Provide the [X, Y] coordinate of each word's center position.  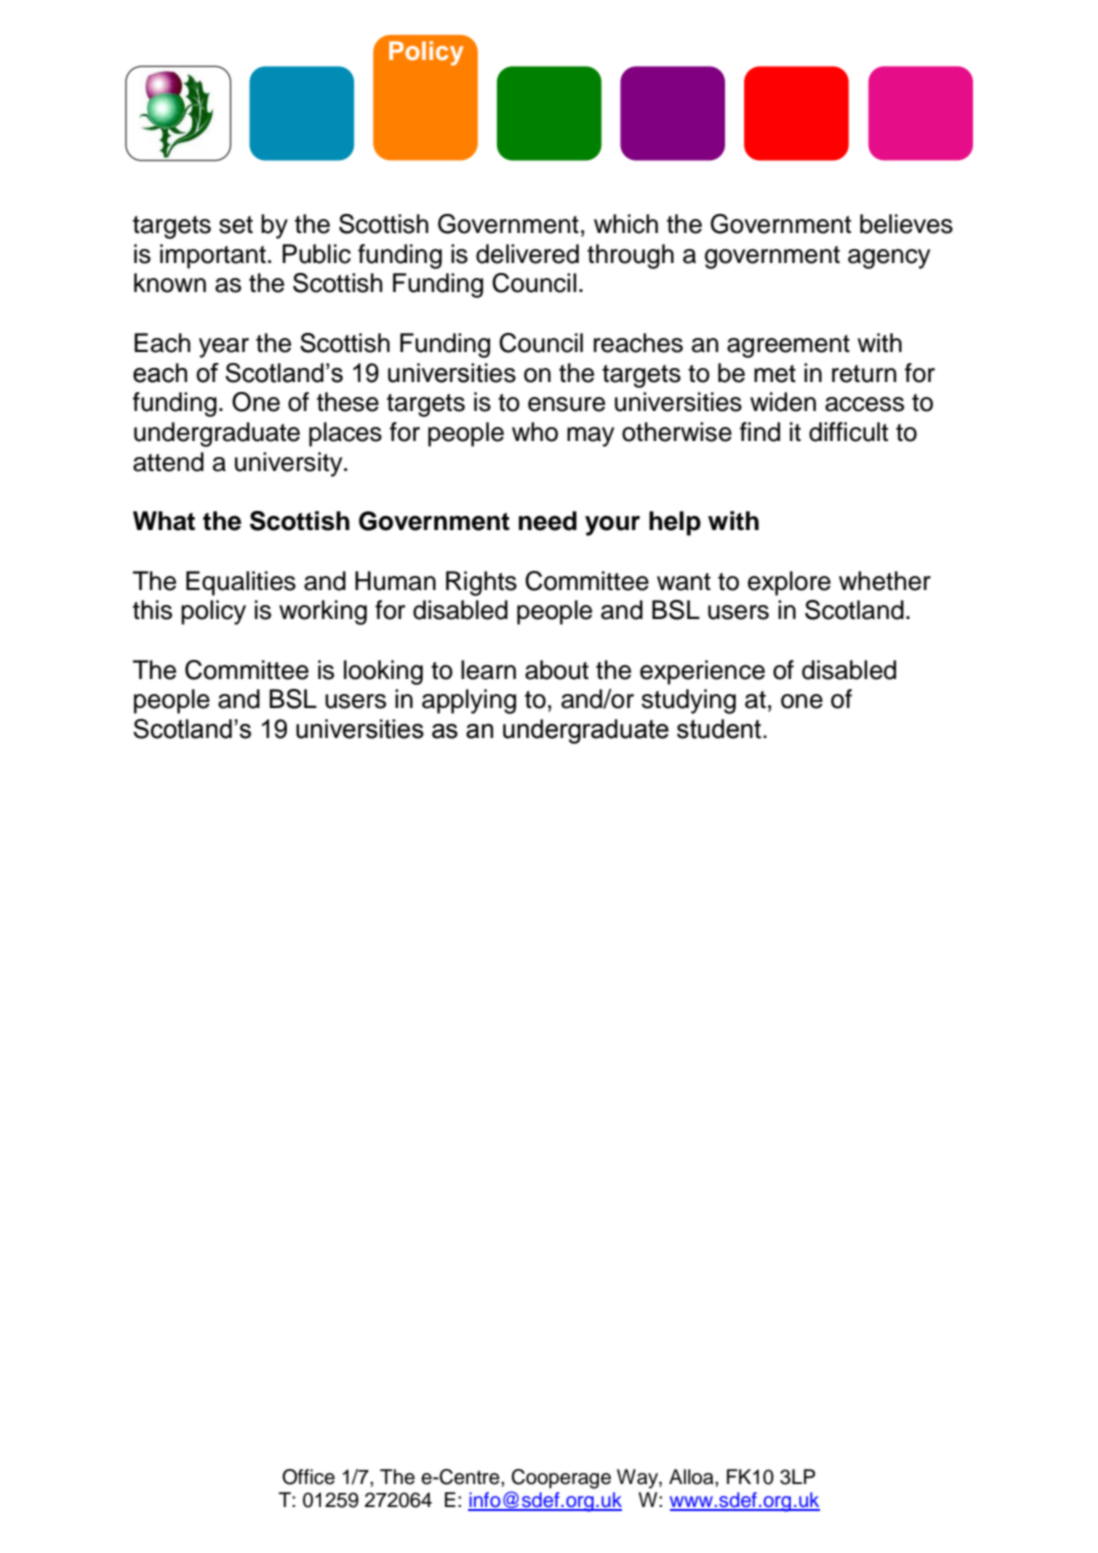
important [213, 256]
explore [789, 583]
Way [638, 1479]
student [720, 729]
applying [469, 701]
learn [488, 670]
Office [308, 1477]
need [548, 521]
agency [889, 259]
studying [689, 701]
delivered [527, 254]
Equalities [241, 583]
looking [383, 672]
